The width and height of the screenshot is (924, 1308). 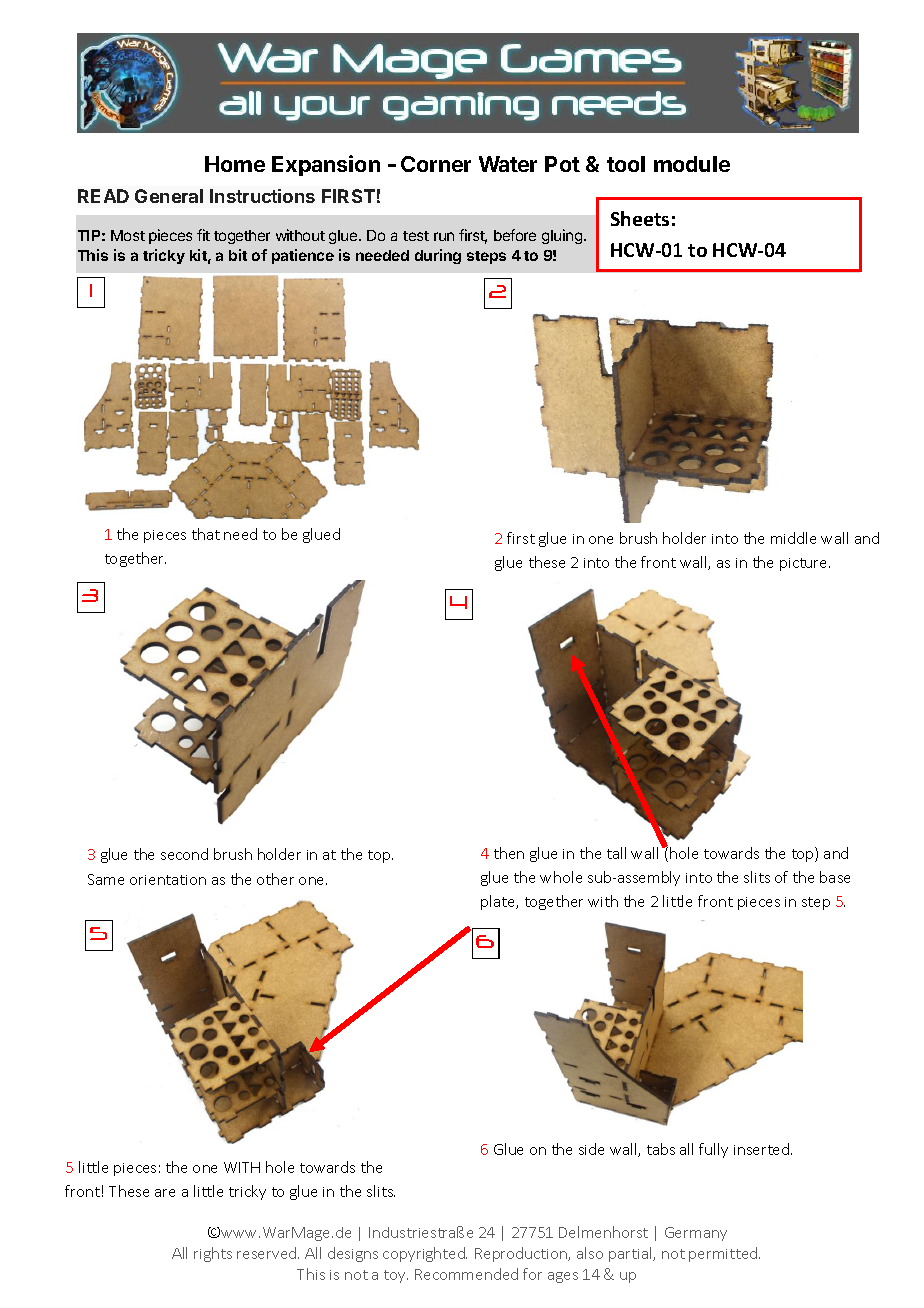 I want to click on Corner, so click(x=436, y=164).
